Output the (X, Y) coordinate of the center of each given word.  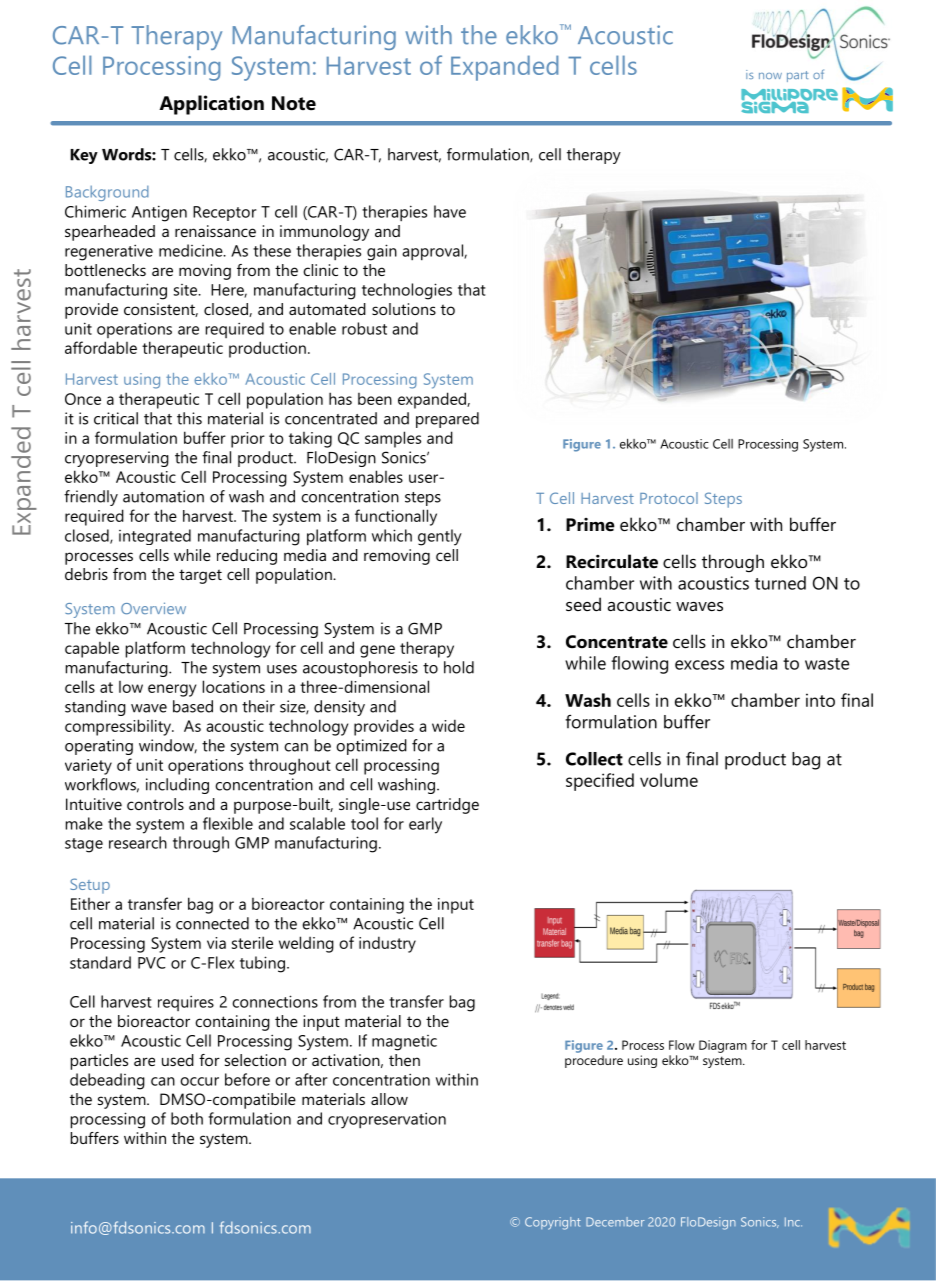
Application (211, 105)
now (770, 76)
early (425, 825)
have (450, 211)
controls (155, 804)
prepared (447, 420)
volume (669, 780)
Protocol (669, 498)
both (187, 1118)
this (189, 418)
